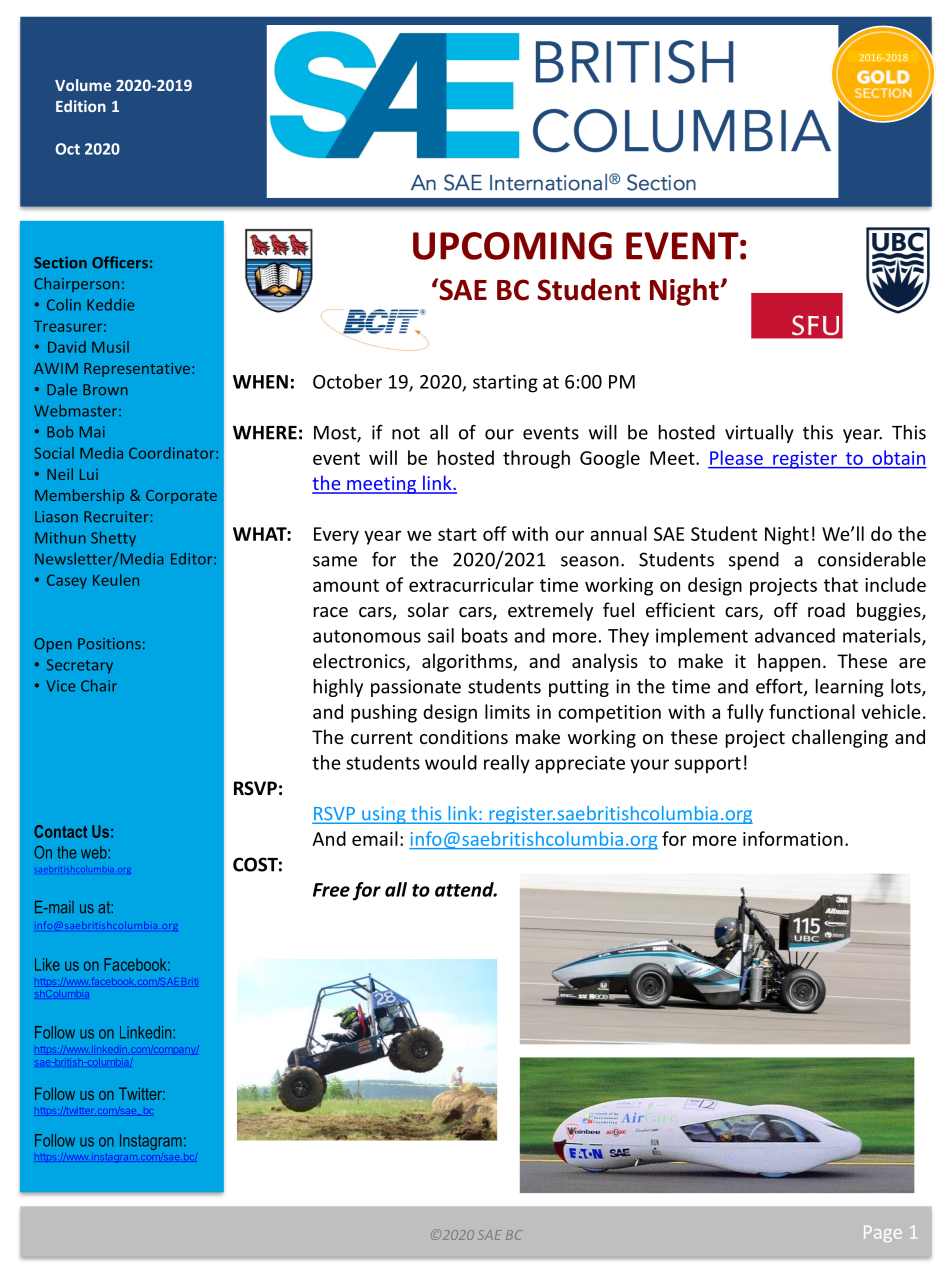 The width and height of the screenshot is (952, 1270). Describe the element at coordinates (81, 106) in the screenshot. I see `Edition` at that location.
